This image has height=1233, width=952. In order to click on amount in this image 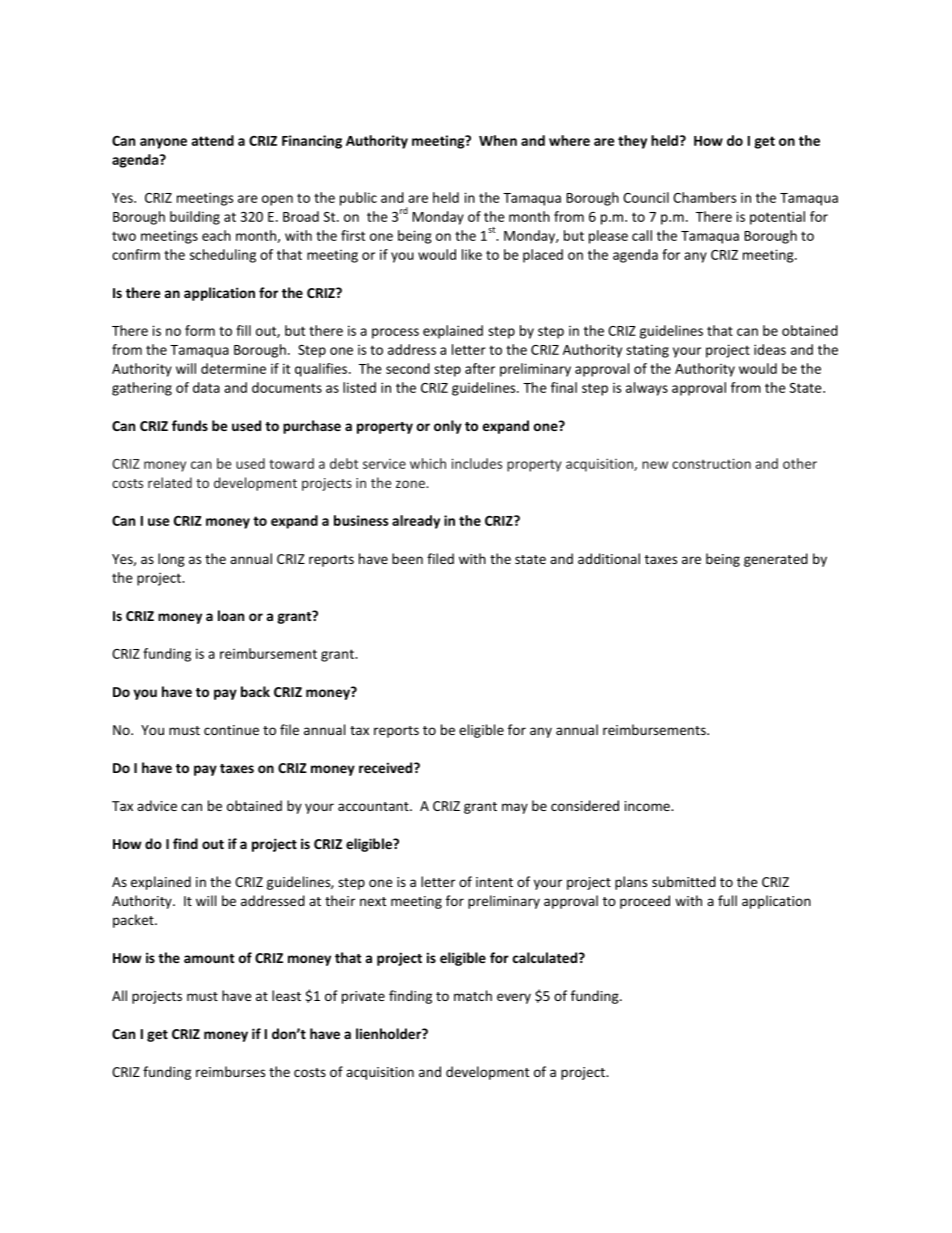, I will do `click(209, 958)`.
